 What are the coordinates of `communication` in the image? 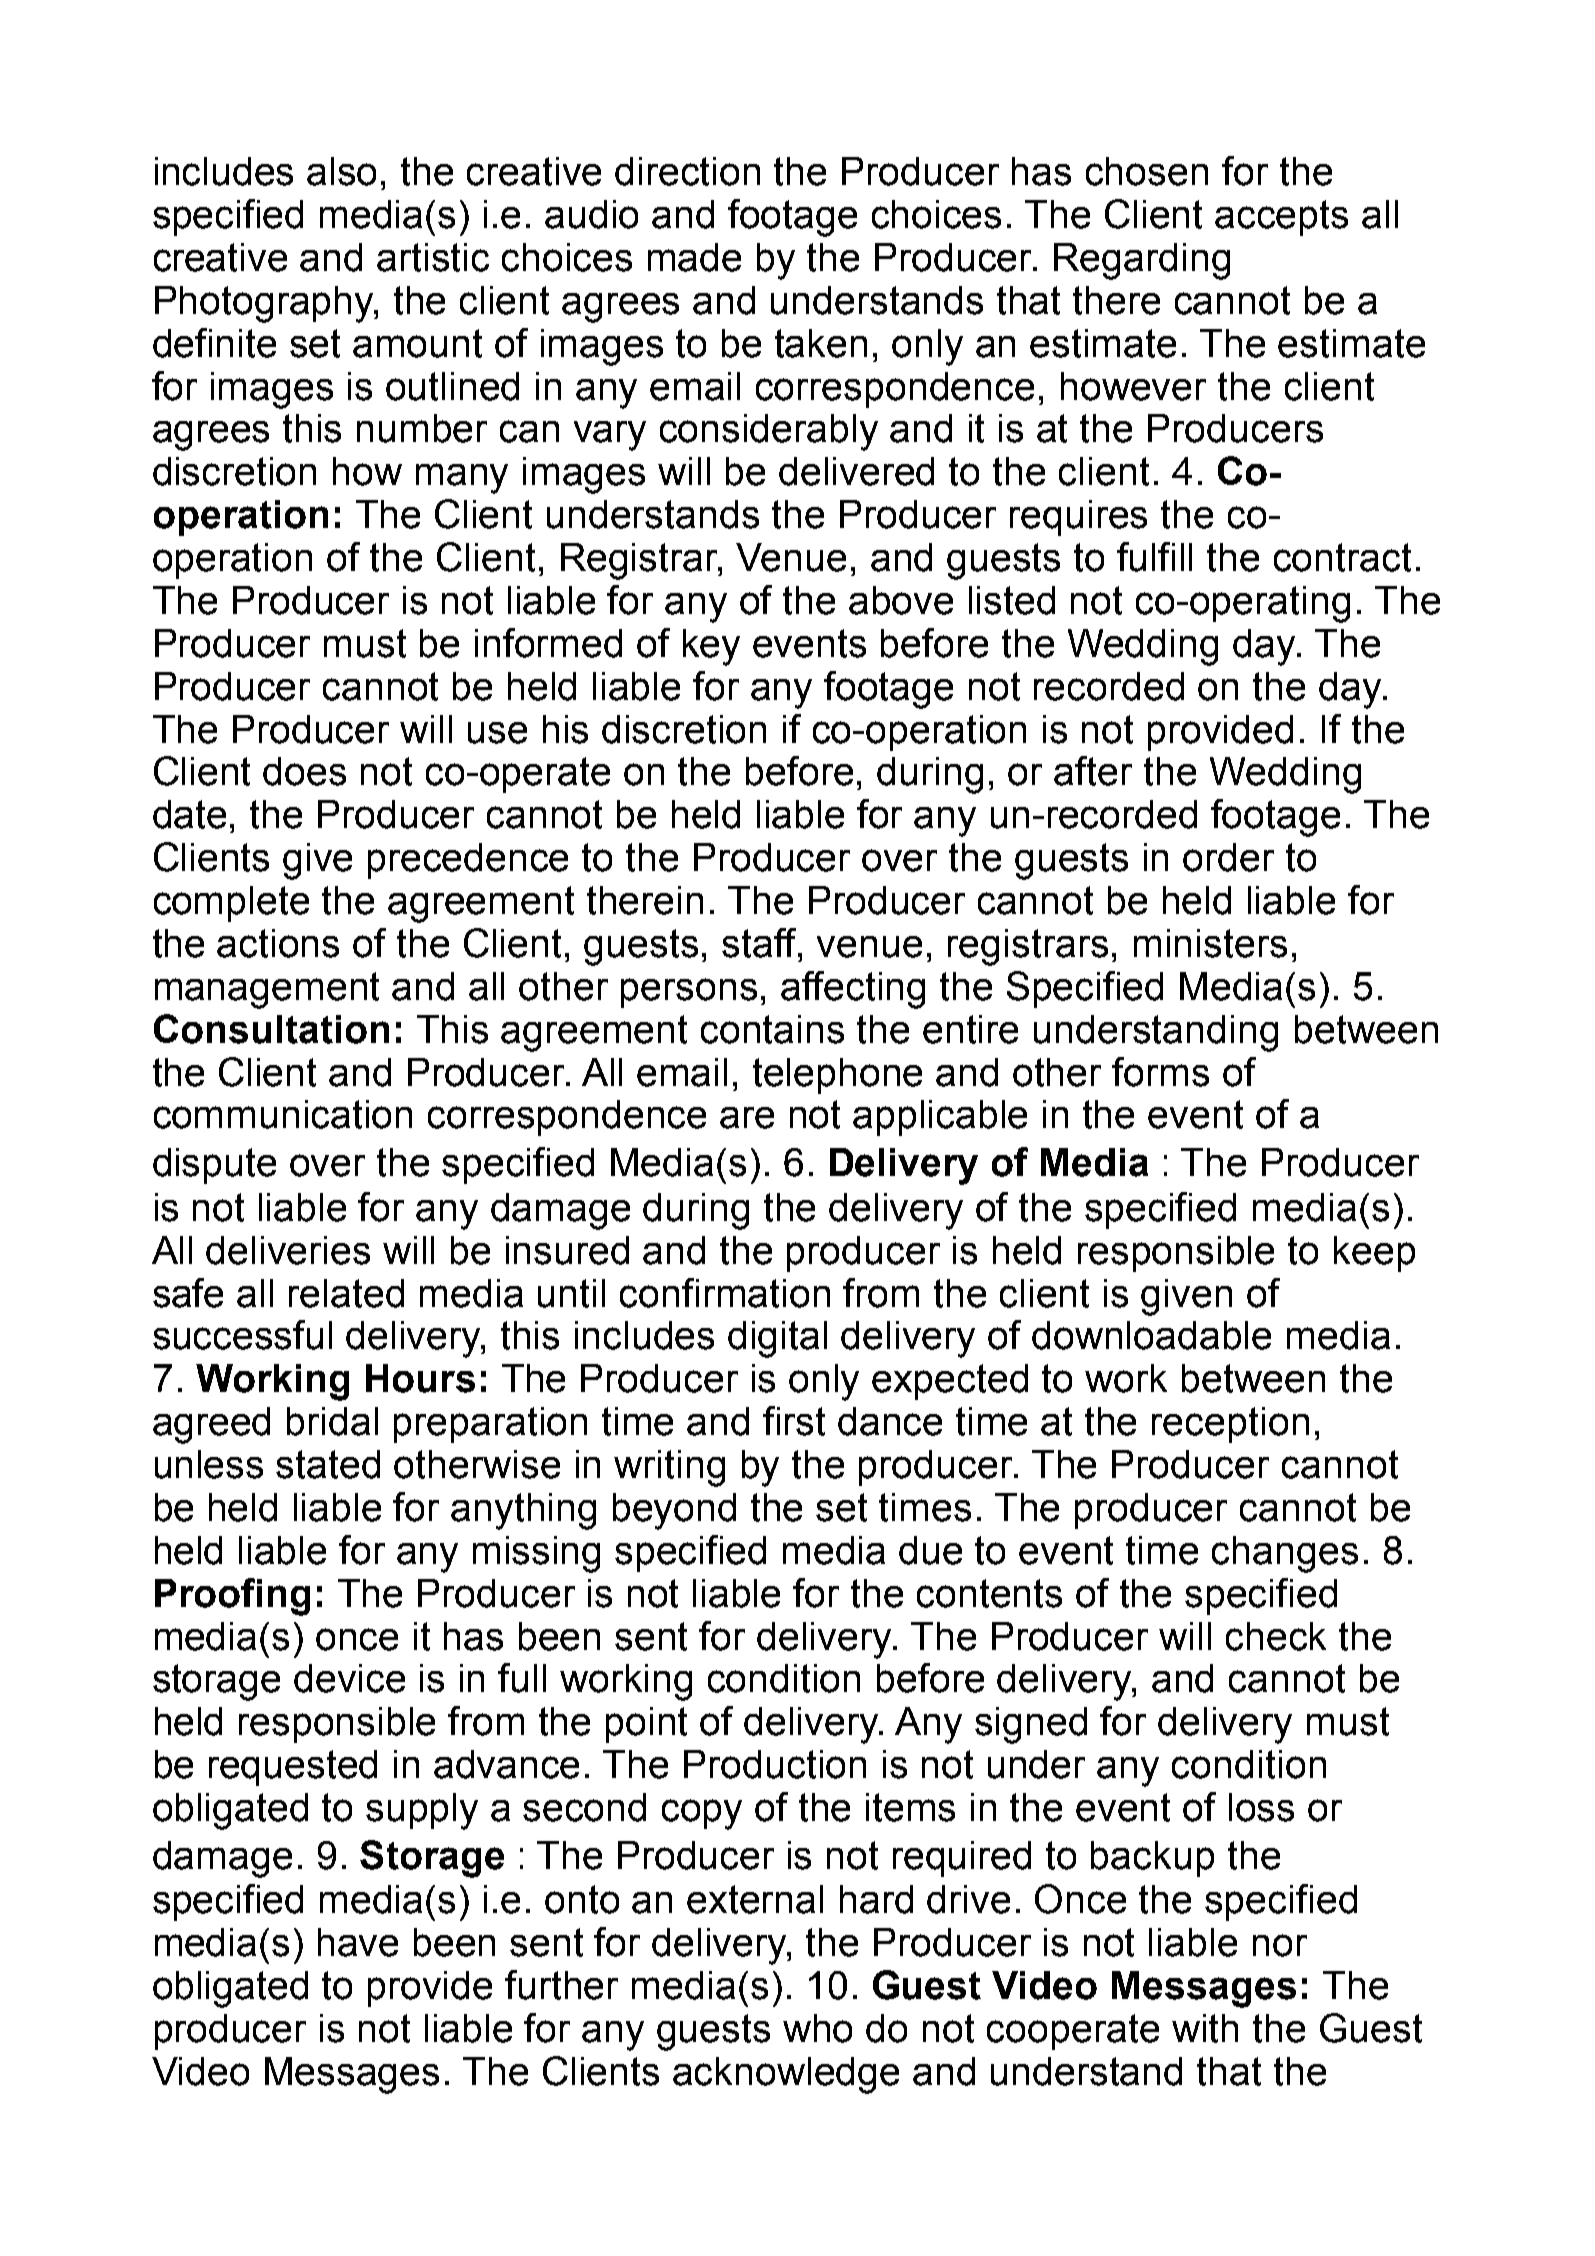 It's located at (283, 1114).
